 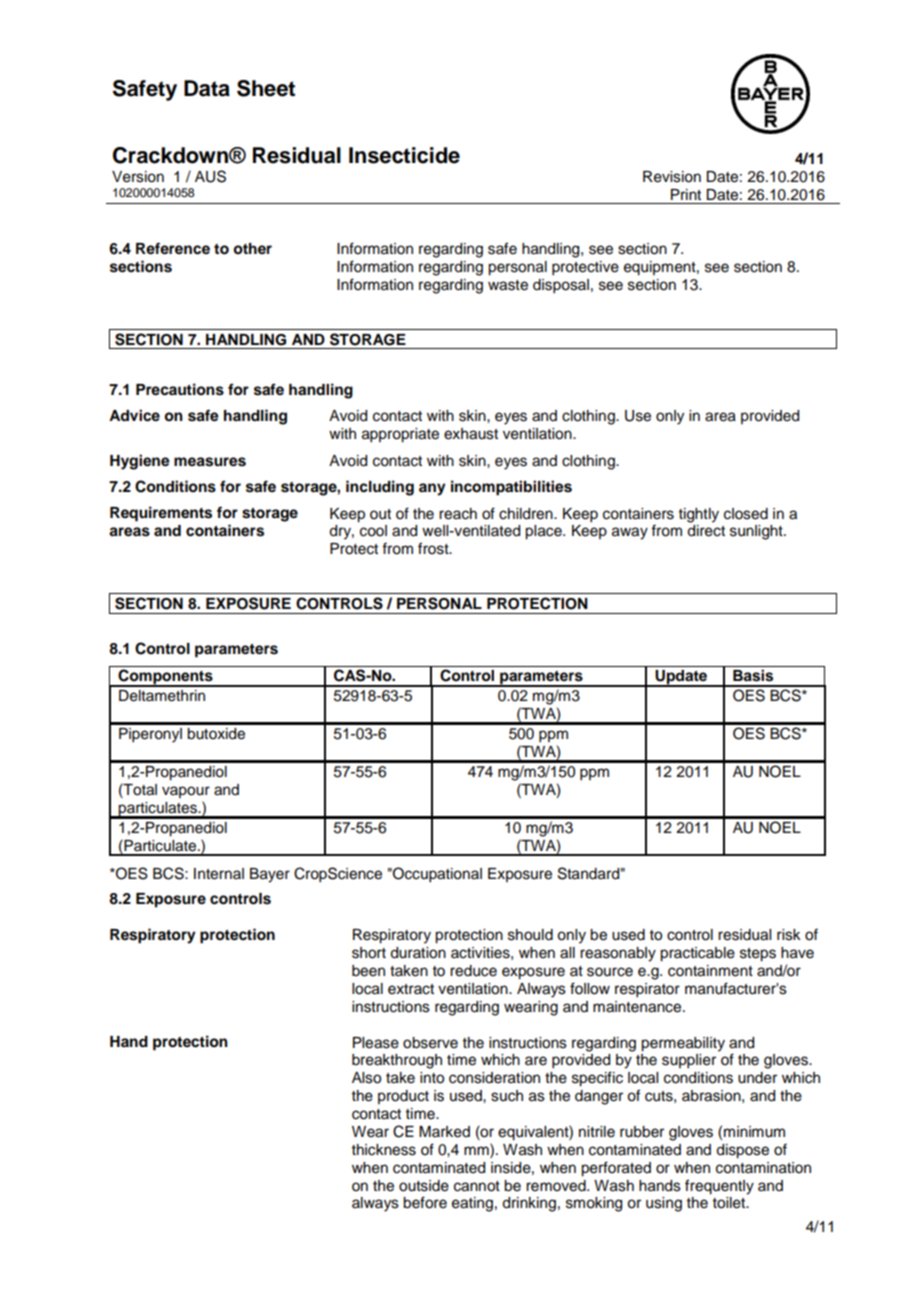 I want to click on Precautions, so click(x=180, y=389).
